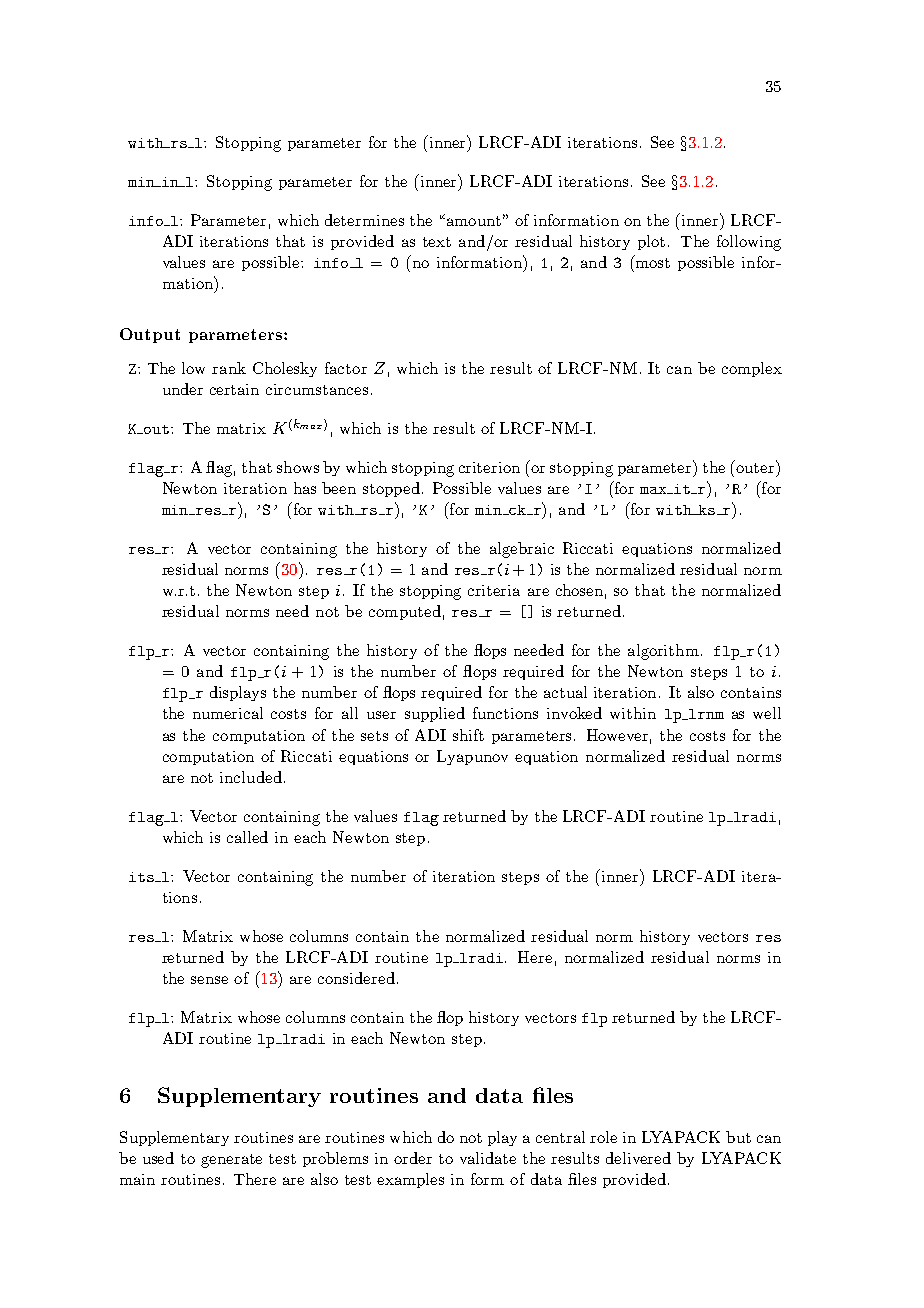 The image size is (924, 1308). Describe the element at coordinates (251, 777) in the screenshot. I see `included` at that location.
